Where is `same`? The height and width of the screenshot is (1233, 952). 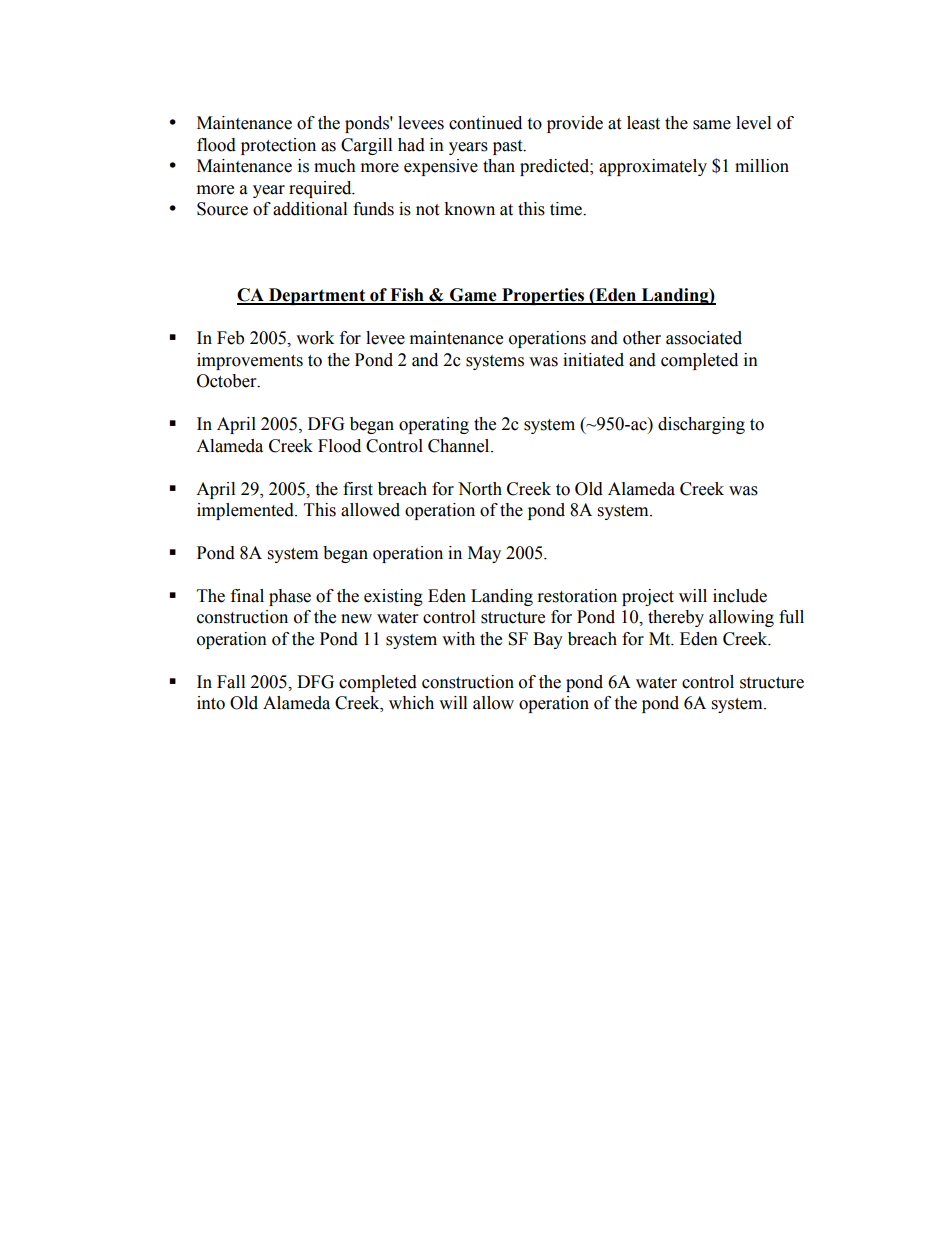
same is located at coordinates (712, 125).
